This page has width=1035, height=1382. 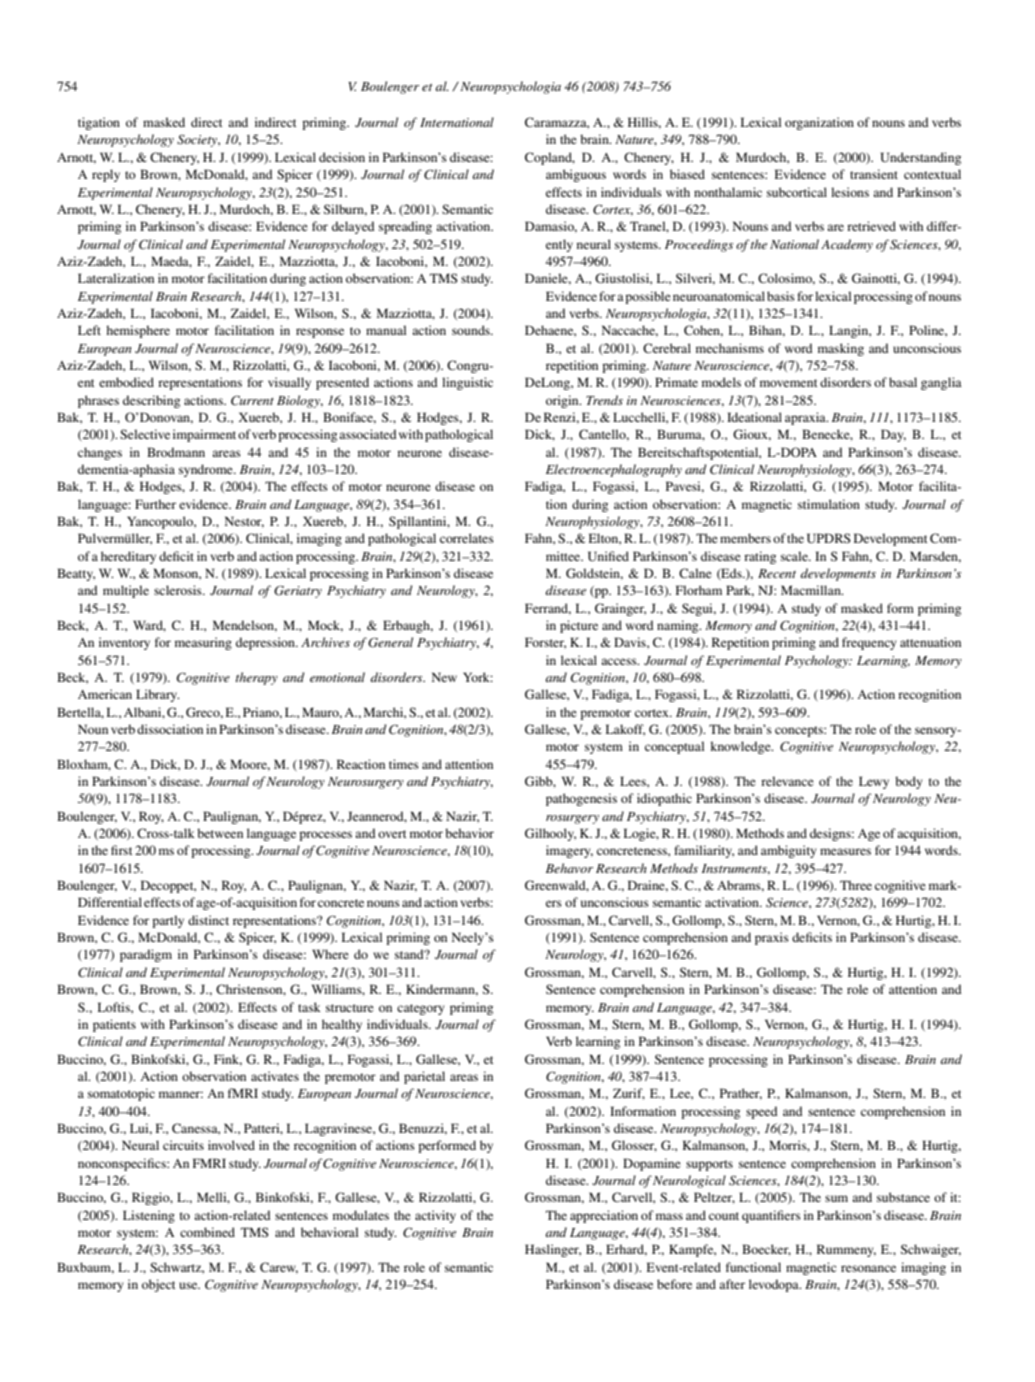 I want to click on Nestor, so click(x=244, y=522).
